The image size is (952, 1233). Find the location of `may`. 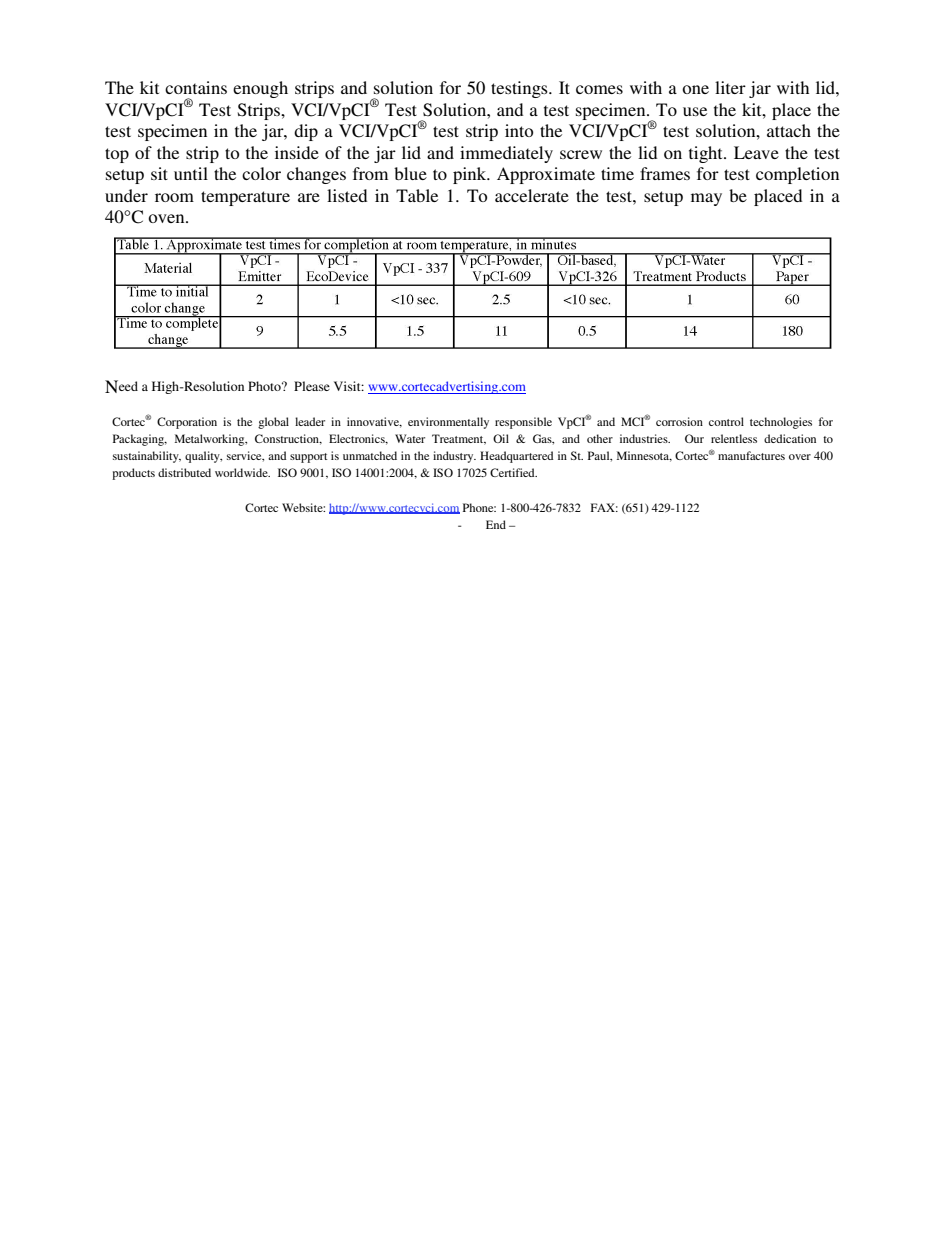

may is located at coordinates (706, 199).
